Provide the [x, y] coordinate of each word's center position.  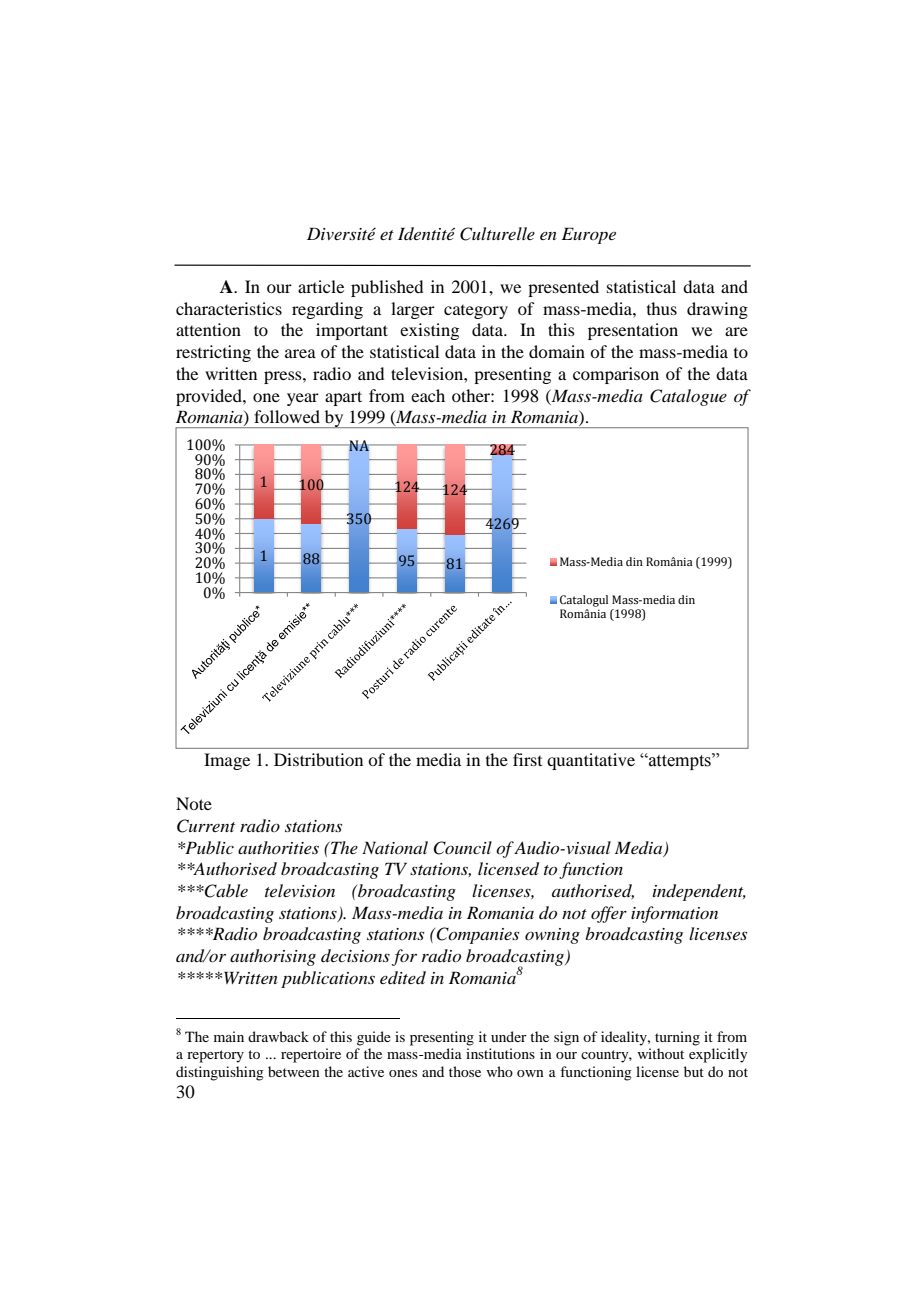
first [527, 759]
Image [227, 761]
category [476, 312]
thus [662, 308]
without [660, 1053]
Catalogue [688, 397]
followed [287, 416]
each [428, 395]
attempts [680, 761]
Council [462, 848]
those [465, 1071]
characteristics [229, 308]
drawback [278, 1036]
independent [699, 892]
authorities [278, 847]
